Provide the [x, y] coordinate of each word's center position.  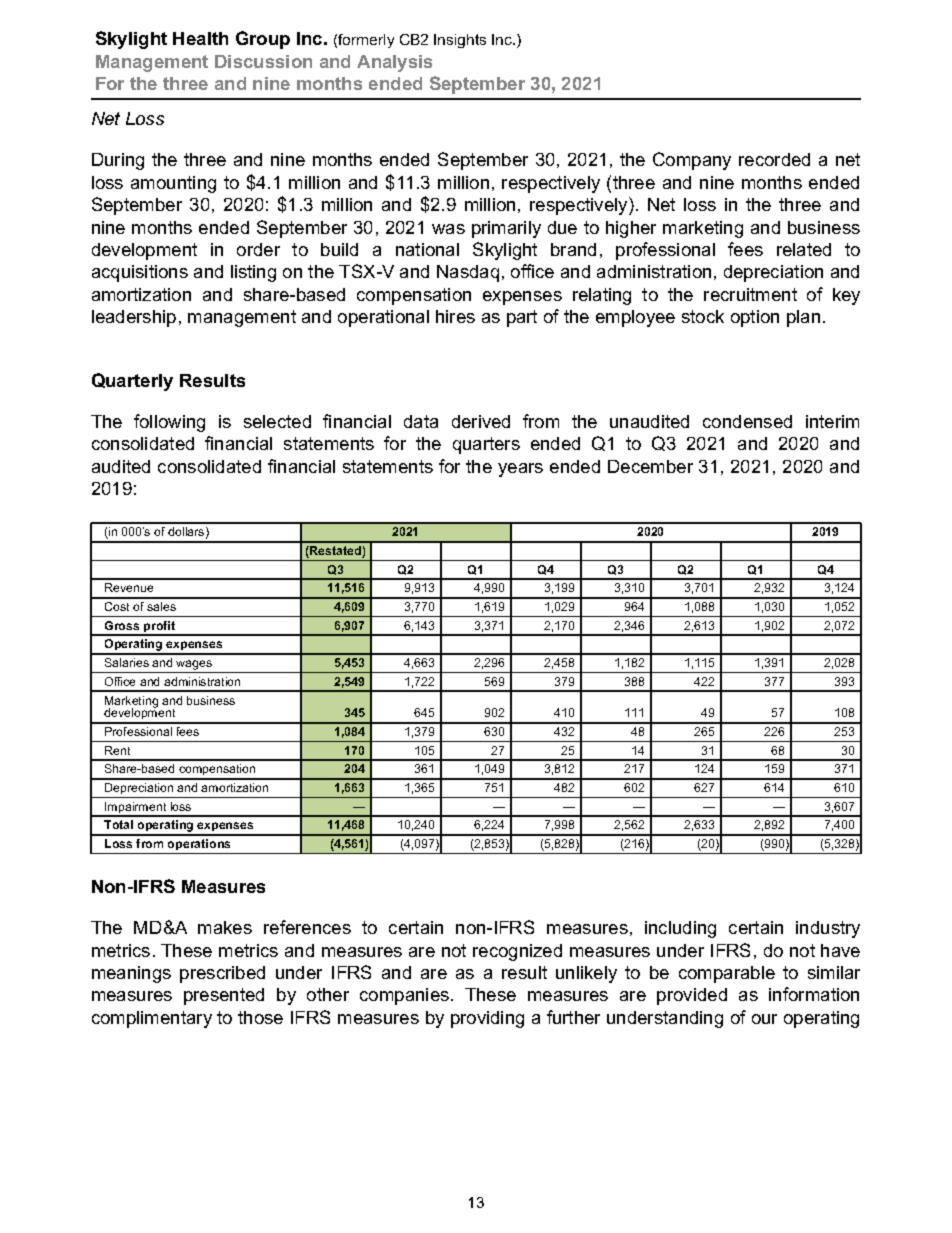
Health [200, 38]
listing [253, 273]
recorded [774, 159]
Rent [117, 750]
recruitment [750, 294]
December [650, 466]
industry [828, 929]
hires [455, 316]
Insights [460, 41]
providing [487, 1019]
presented [224, 996]
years [520, 470]
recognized [517, 952]
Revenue [129, 587]
